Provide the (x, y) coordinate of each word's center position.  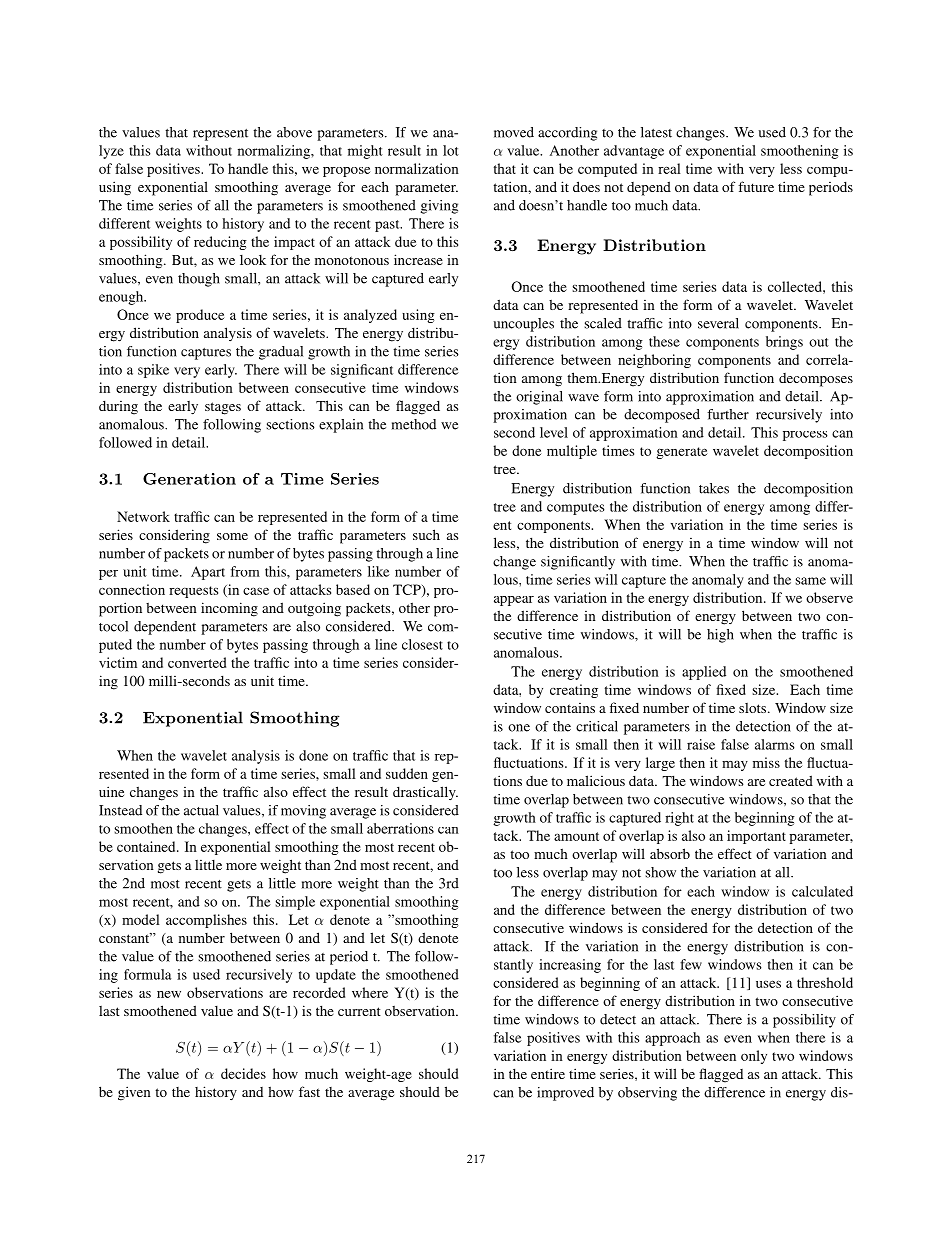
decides (243, 1073)
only (754, 1057)
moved (514, 132)
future (756, 186)
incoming (229, 609)
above (294, 132)
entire (548, 1073)
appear (514, 601)
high (720, 636)
